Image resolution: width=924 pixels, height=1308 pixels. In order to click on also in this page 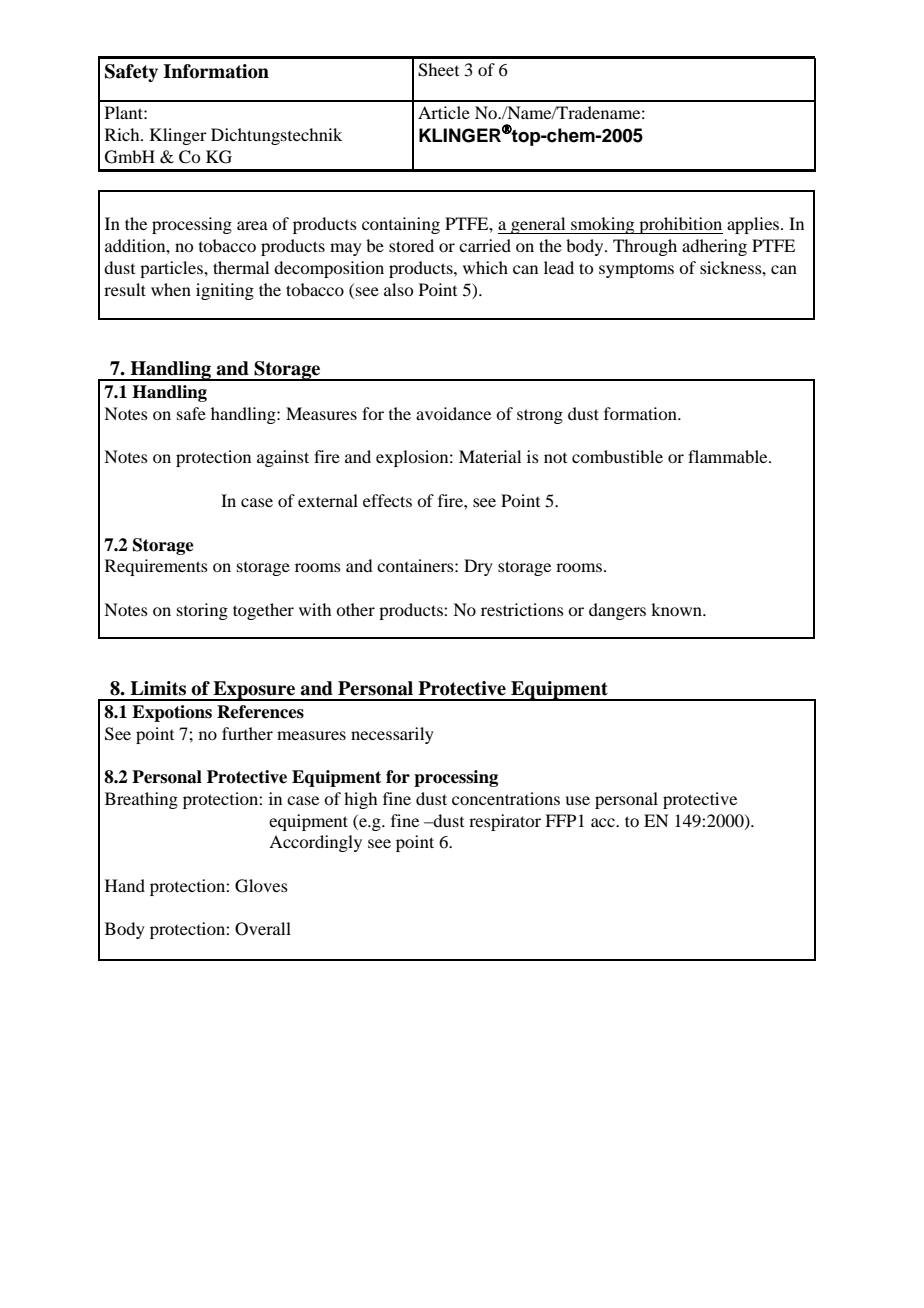, I will do `click(398, 289)`.
